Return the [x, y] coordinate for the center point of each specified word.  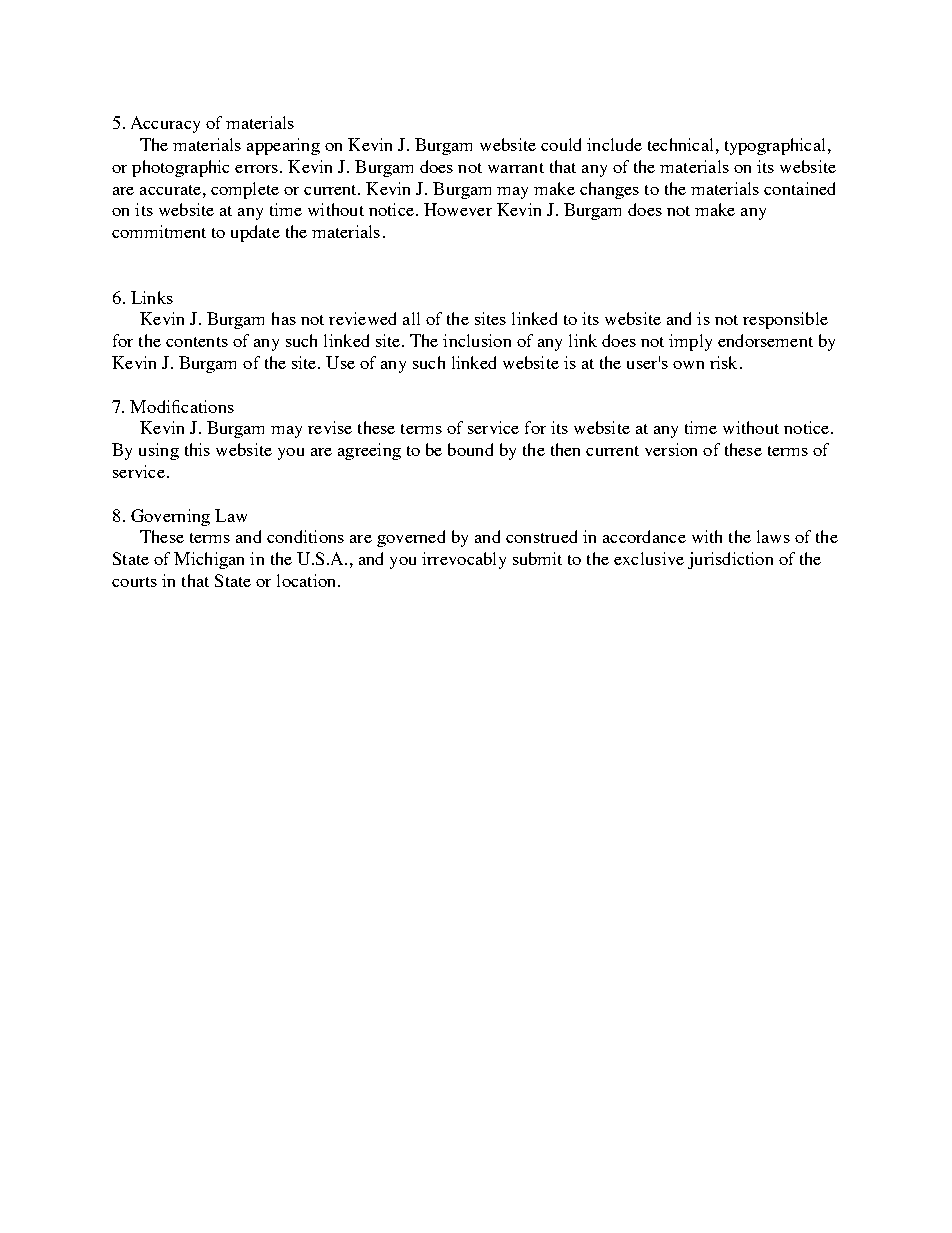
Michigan [209, 560]
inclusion [477, 340]
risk [723, 362]
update [255, 233]
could [561, 144]
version [671, 449]
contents [197, 342]
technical [680, 144]
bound [470, 449]
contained [799, 188]
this [197, 449]
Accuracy [165, 124]
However [458, 209]
